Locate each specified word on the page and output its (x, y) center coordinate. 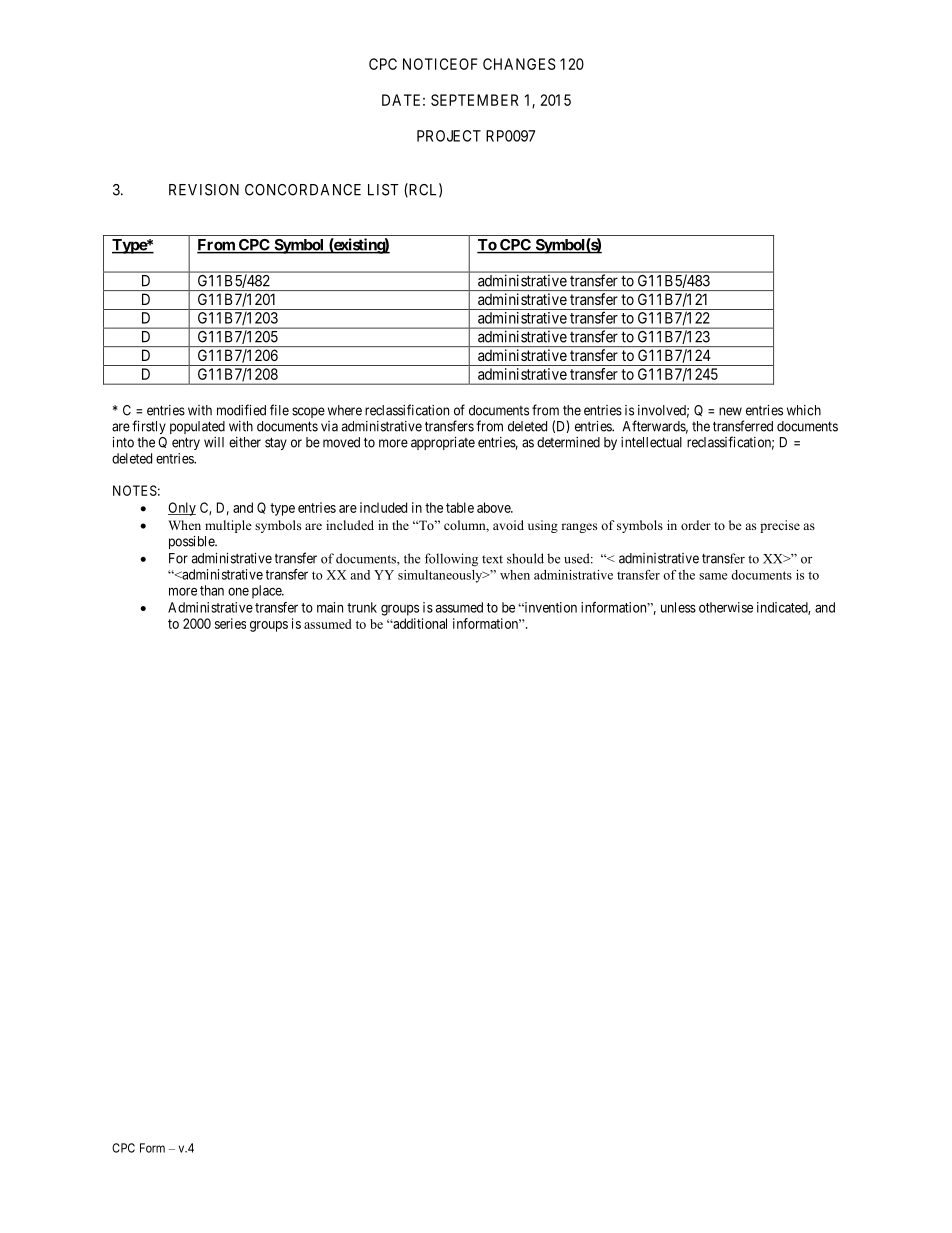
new (730, 411)
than (212, 590)
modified (241, 410)
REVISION (204, 190)
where (345, 410)
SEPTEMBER (475, 100)
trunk (362, 607)
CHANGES (519, 64)
